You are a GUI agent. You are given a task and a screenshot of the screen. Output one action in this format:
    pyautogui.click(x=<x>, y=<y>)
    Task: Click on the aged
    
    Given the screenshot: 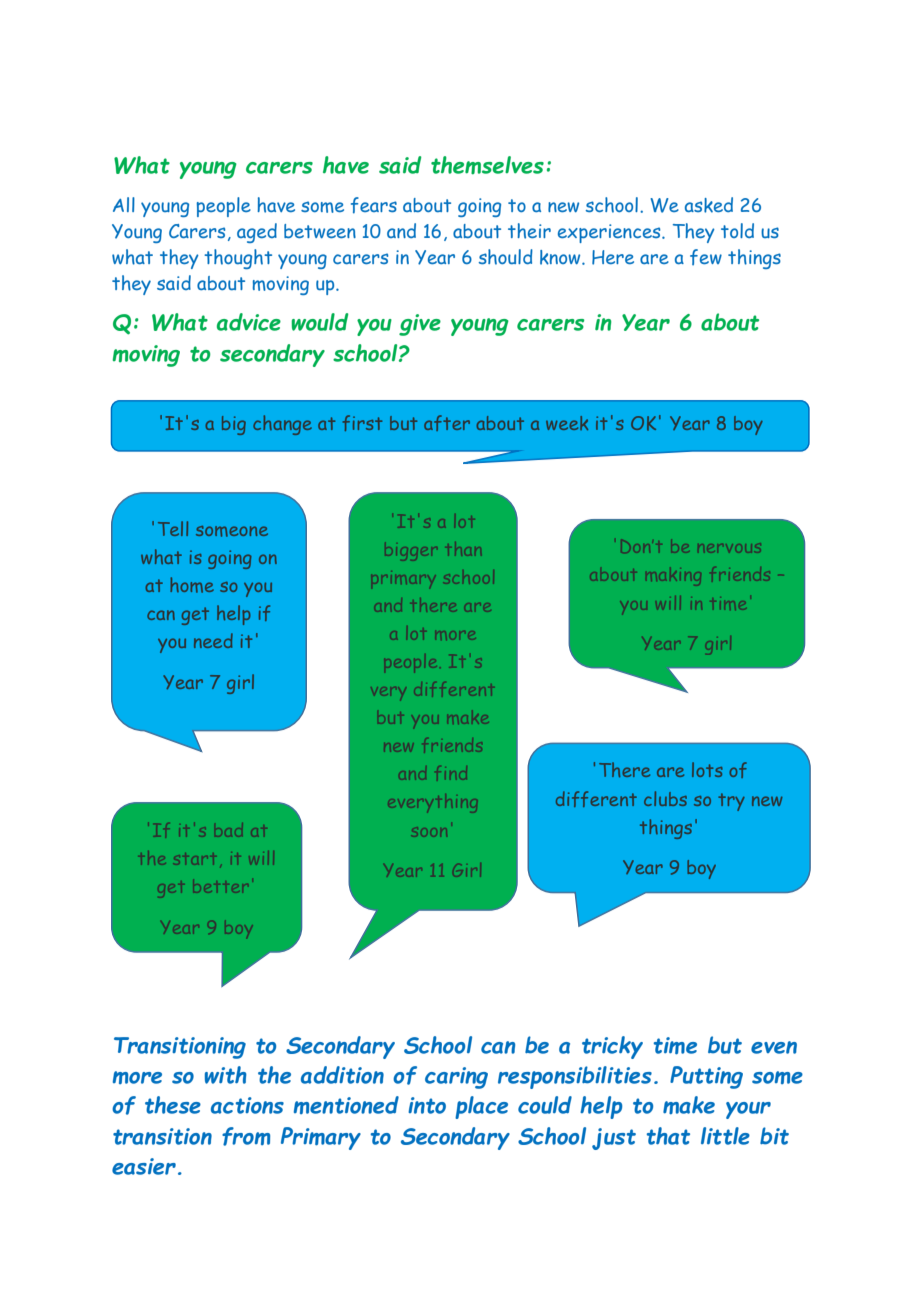 What is the action you would take?
    pyautogui.click(x=257, y=233)
